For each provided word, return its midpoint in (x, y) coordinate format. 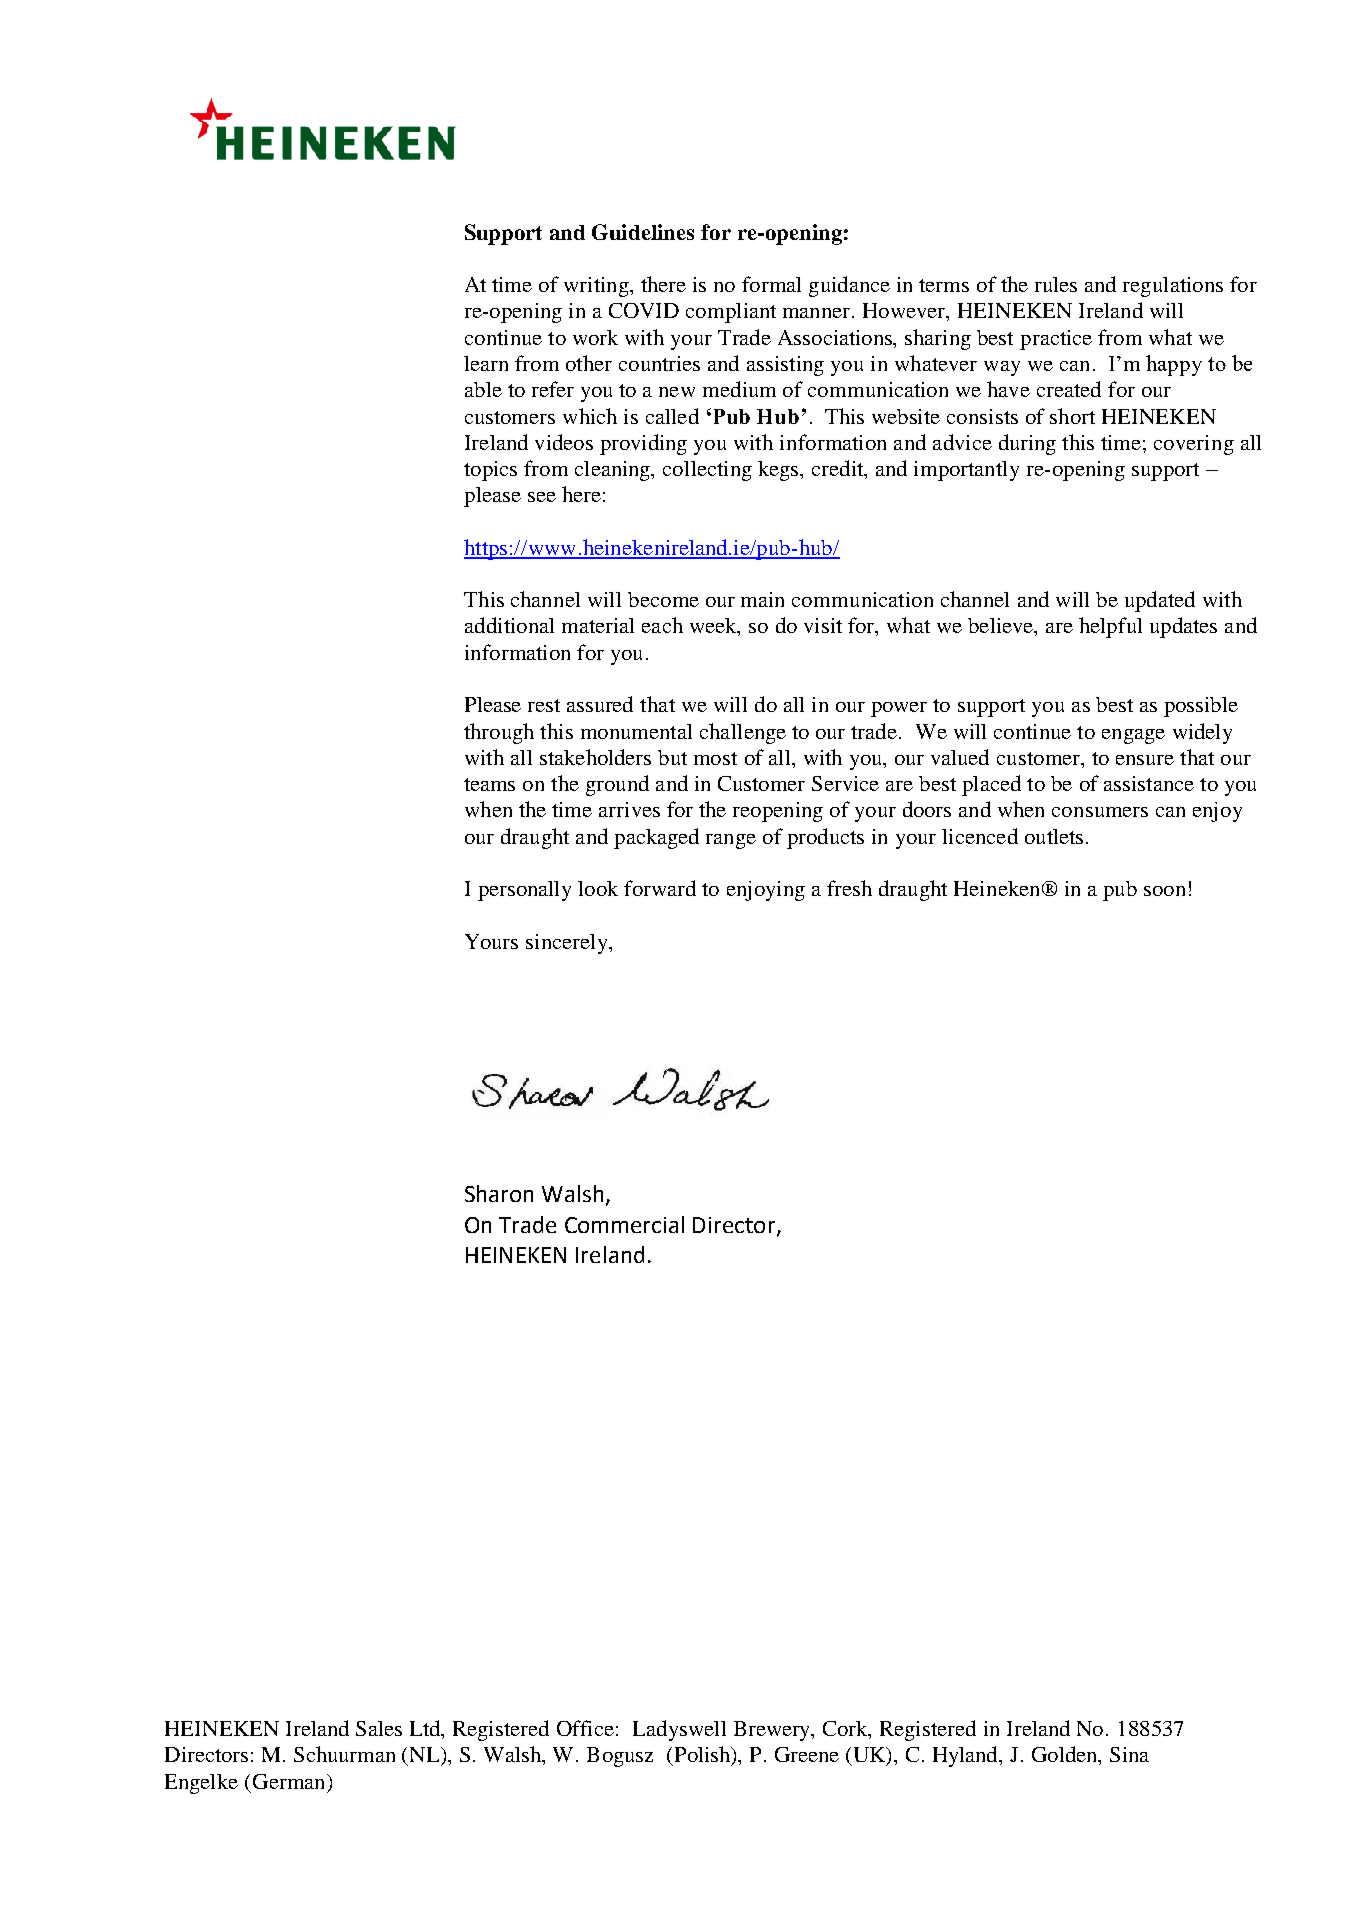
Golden (1066, 1755)
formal (771, 284)
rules (1056, 284)
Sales (379, 1728)
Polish (704, 1755)
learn (486, 363)
